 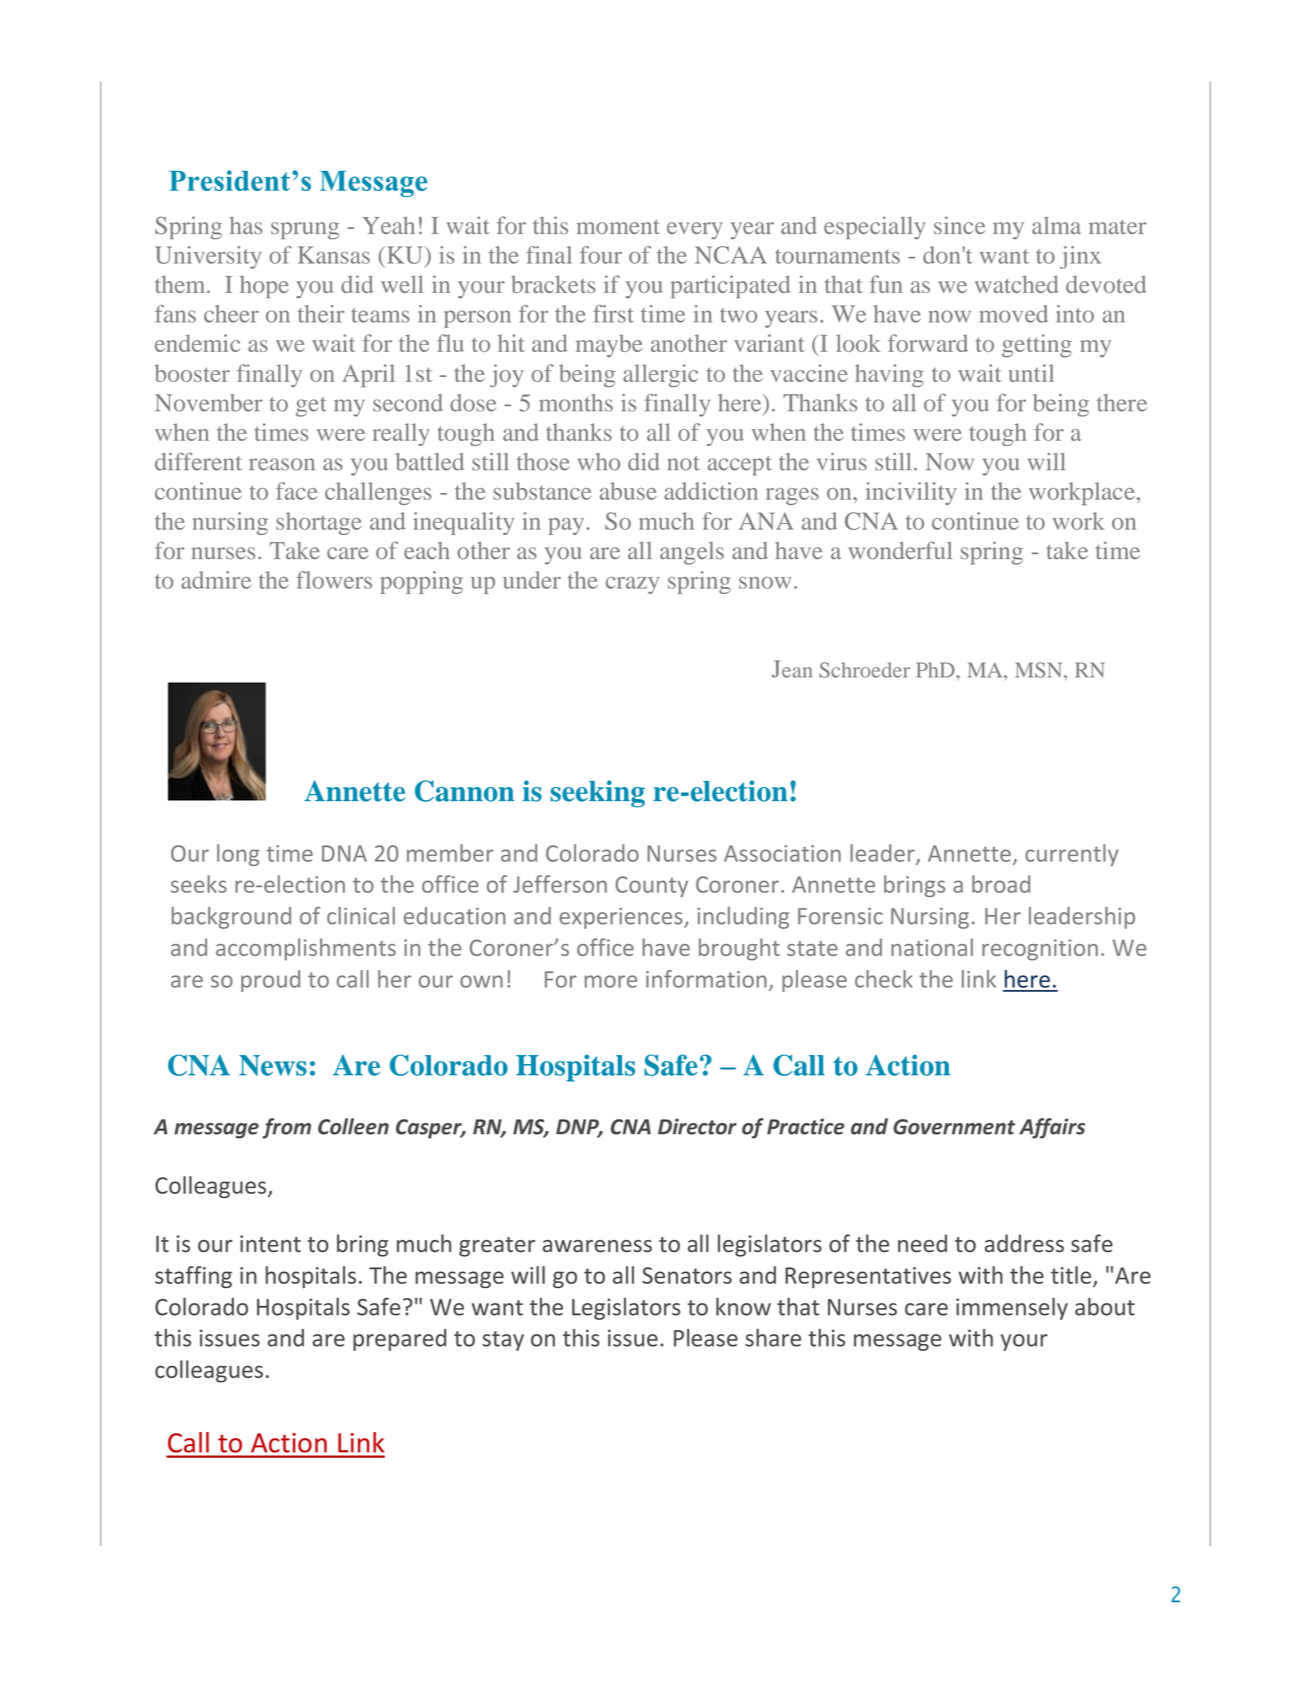 I want to click on seeking, so click(x=598, y=794).
